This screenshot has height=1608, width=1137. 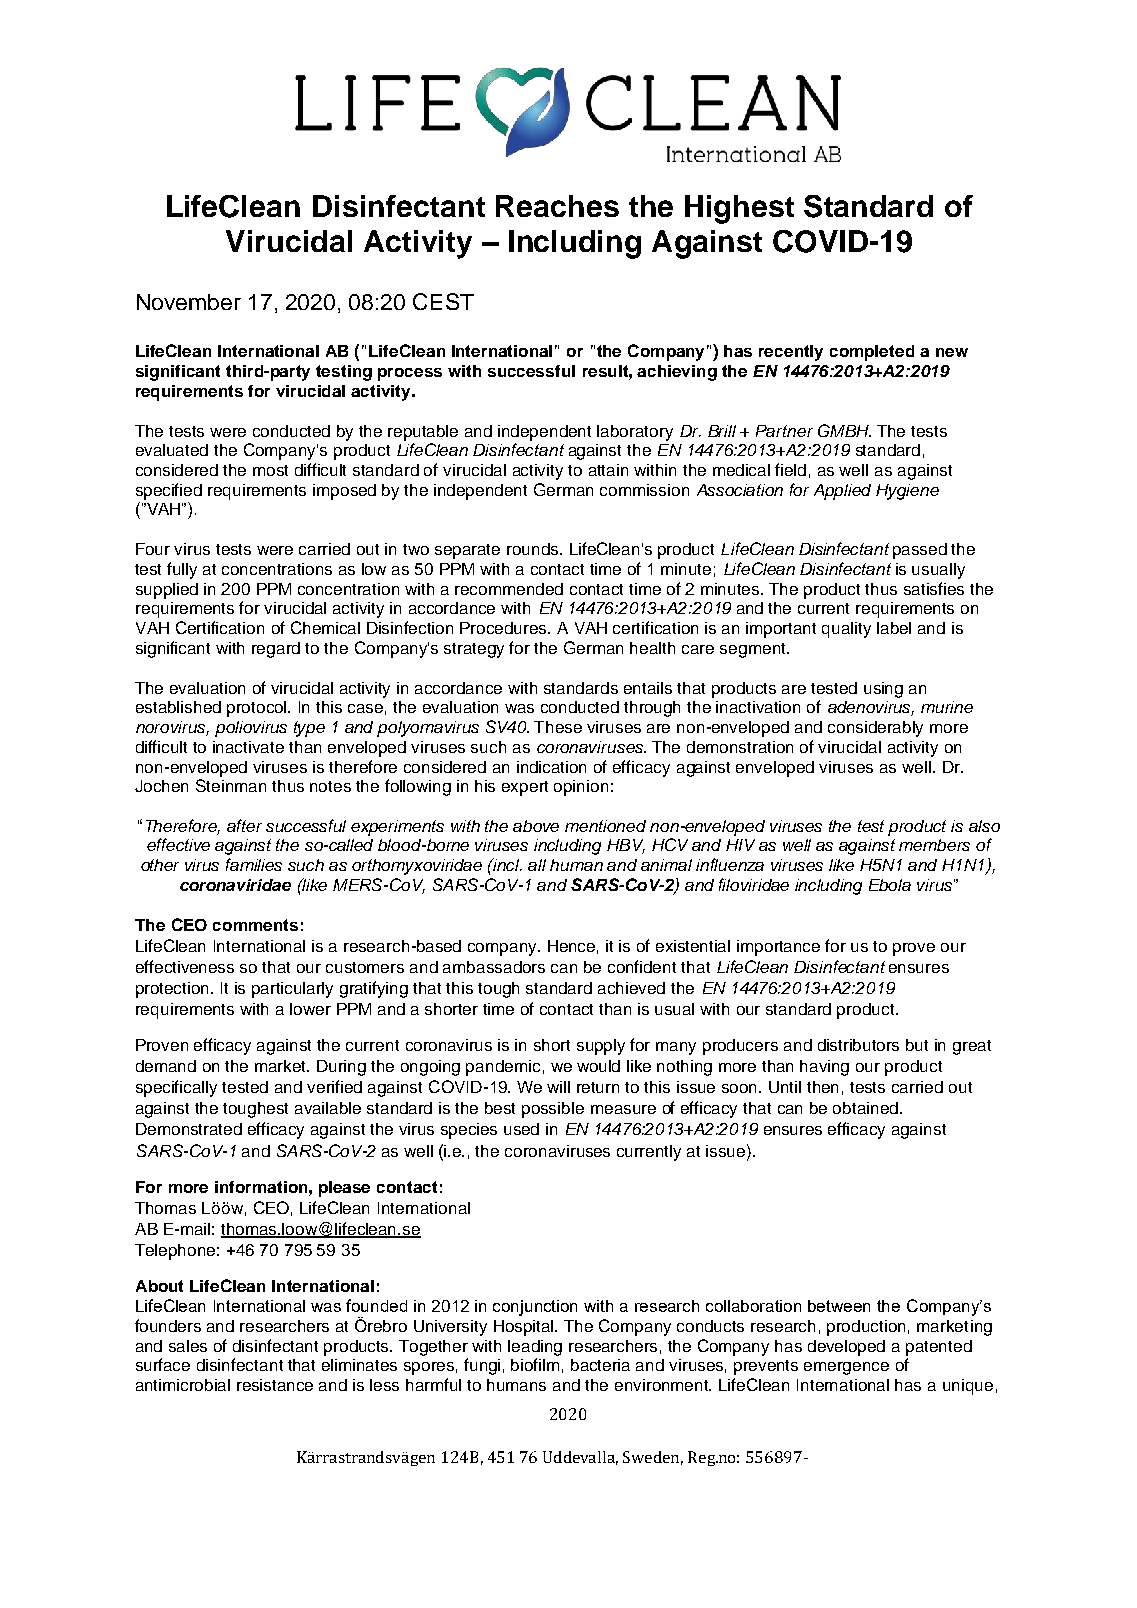 What do you see at coordinates (275, 1385) in the screenshot?
I see `resistance` at bounding box center [275, 1385].
